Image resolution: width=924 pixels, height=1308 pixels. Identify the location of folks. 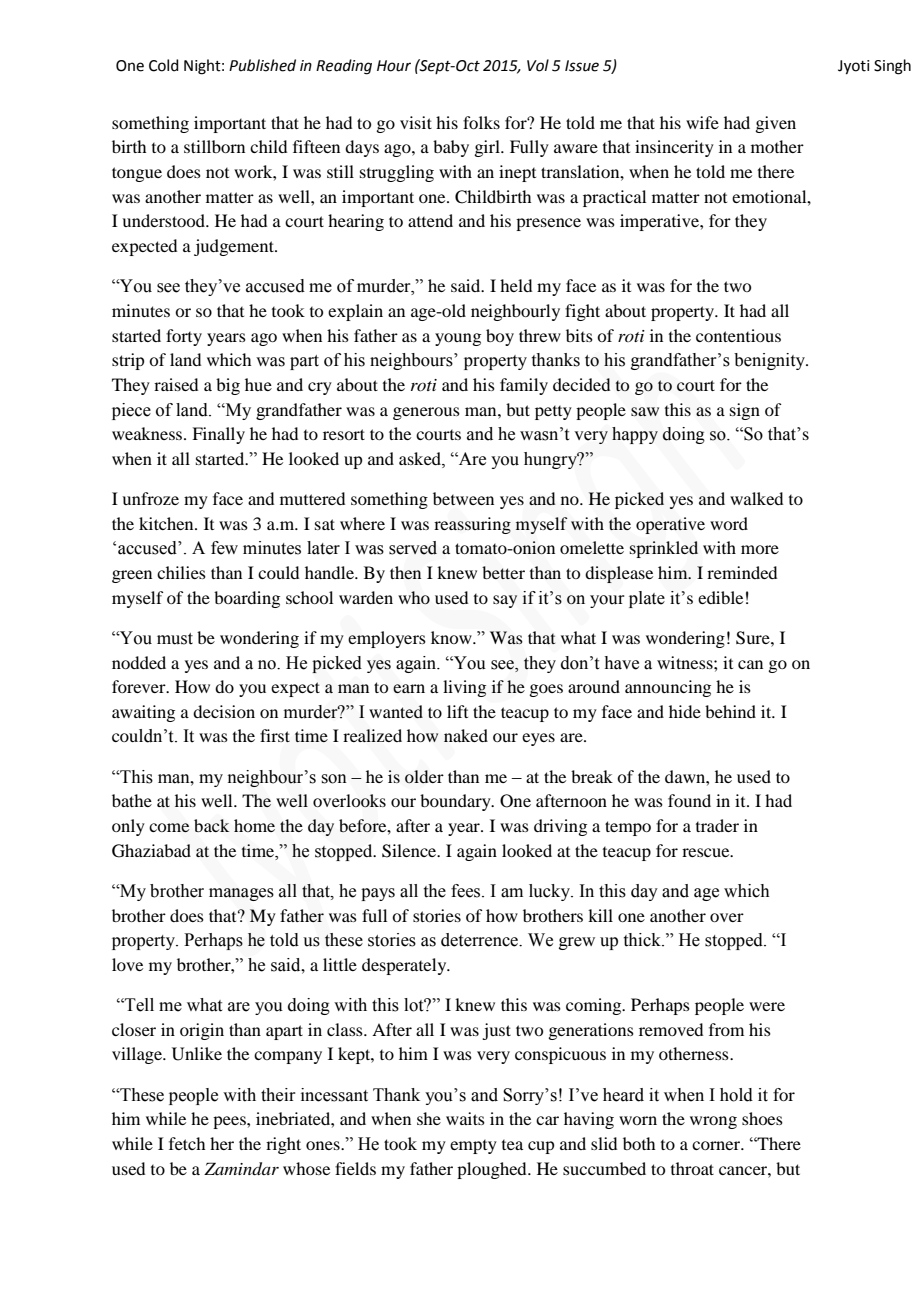
(481, 122).
